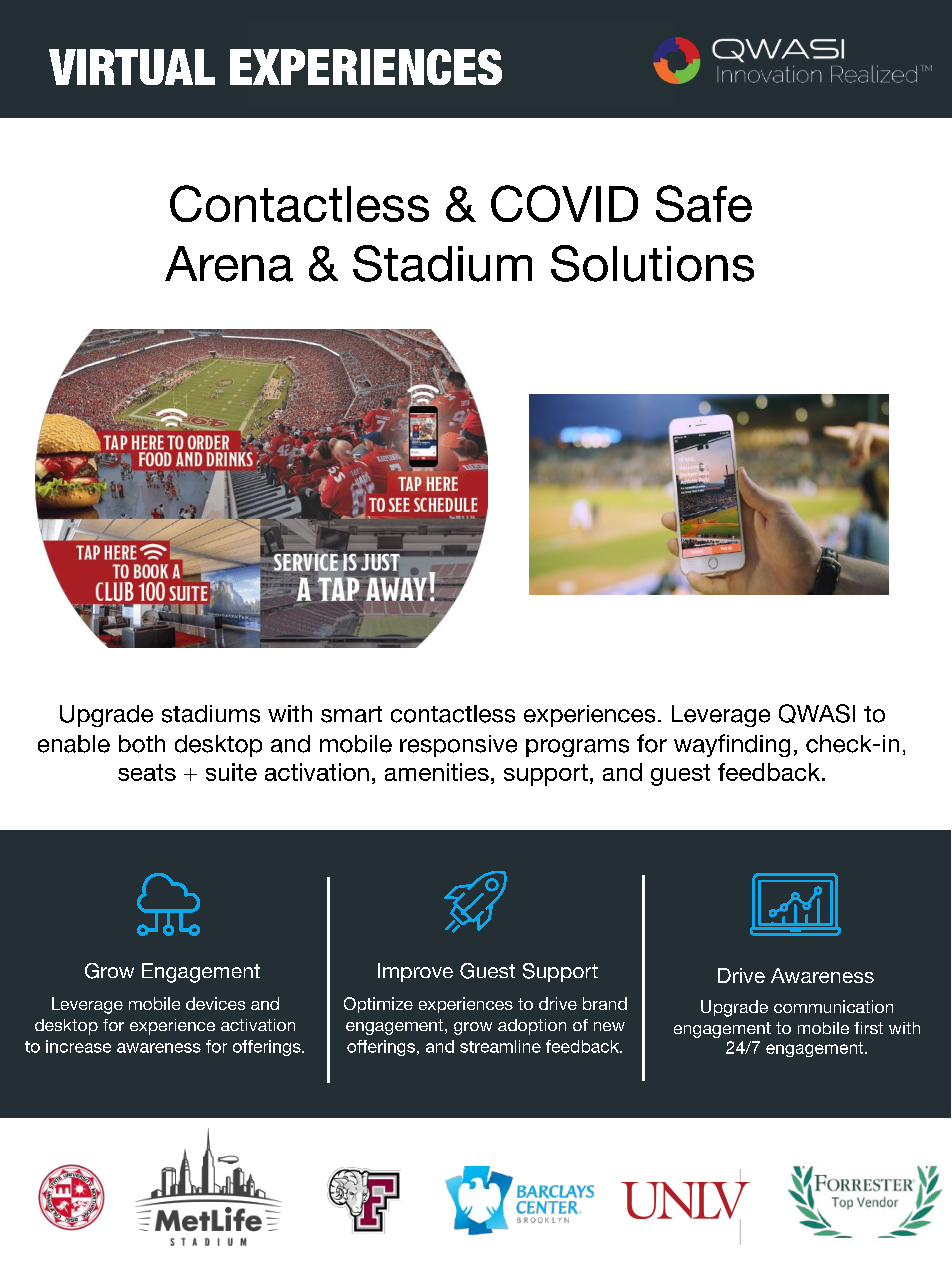 The image size is (952, 1270). What do you see at coordinates (351, 714) in the screenshot?
I see `smart` at bounding box center [351, 714].
